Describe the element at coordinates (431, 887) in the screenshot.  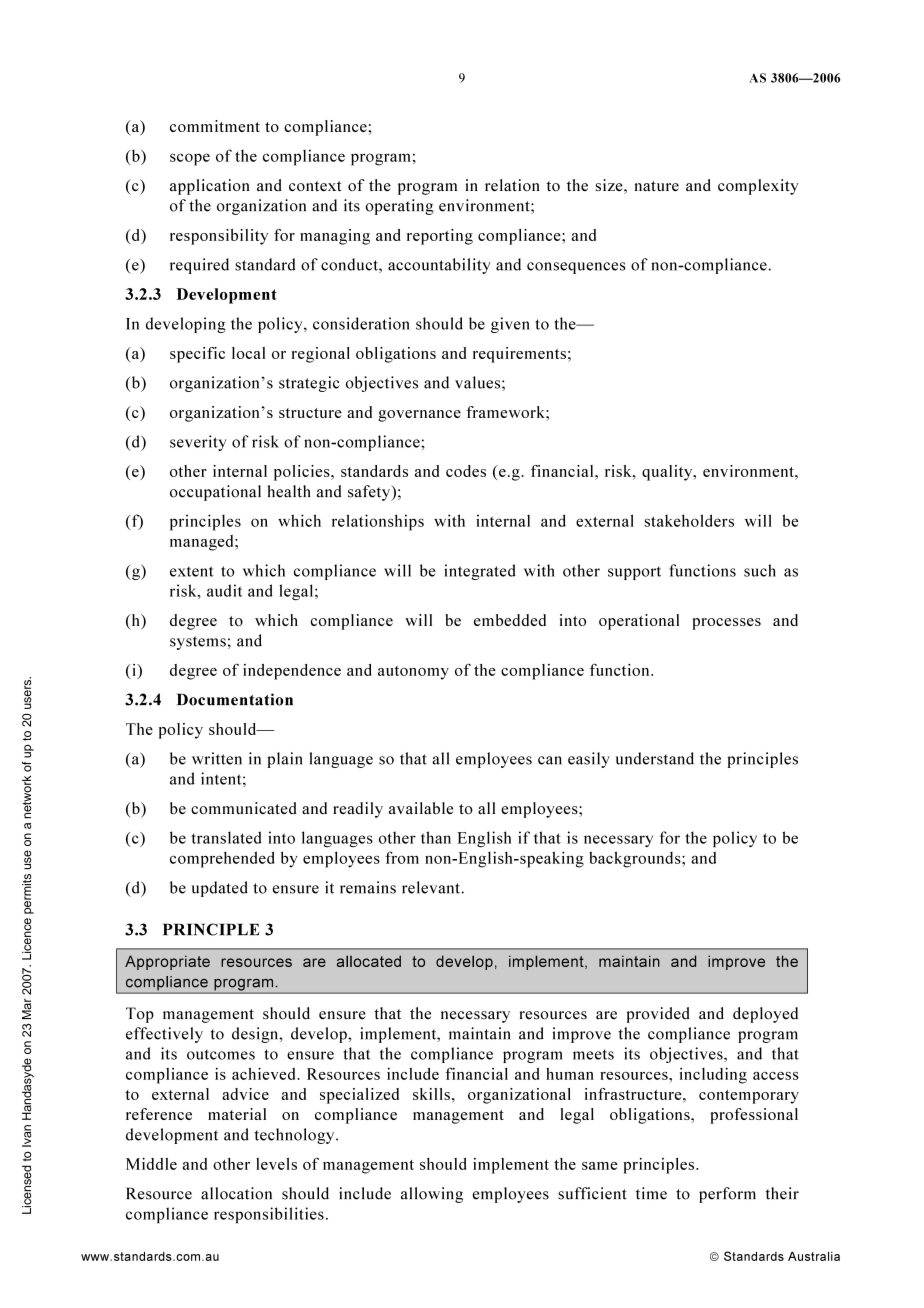
I see `relevant` at that location.
